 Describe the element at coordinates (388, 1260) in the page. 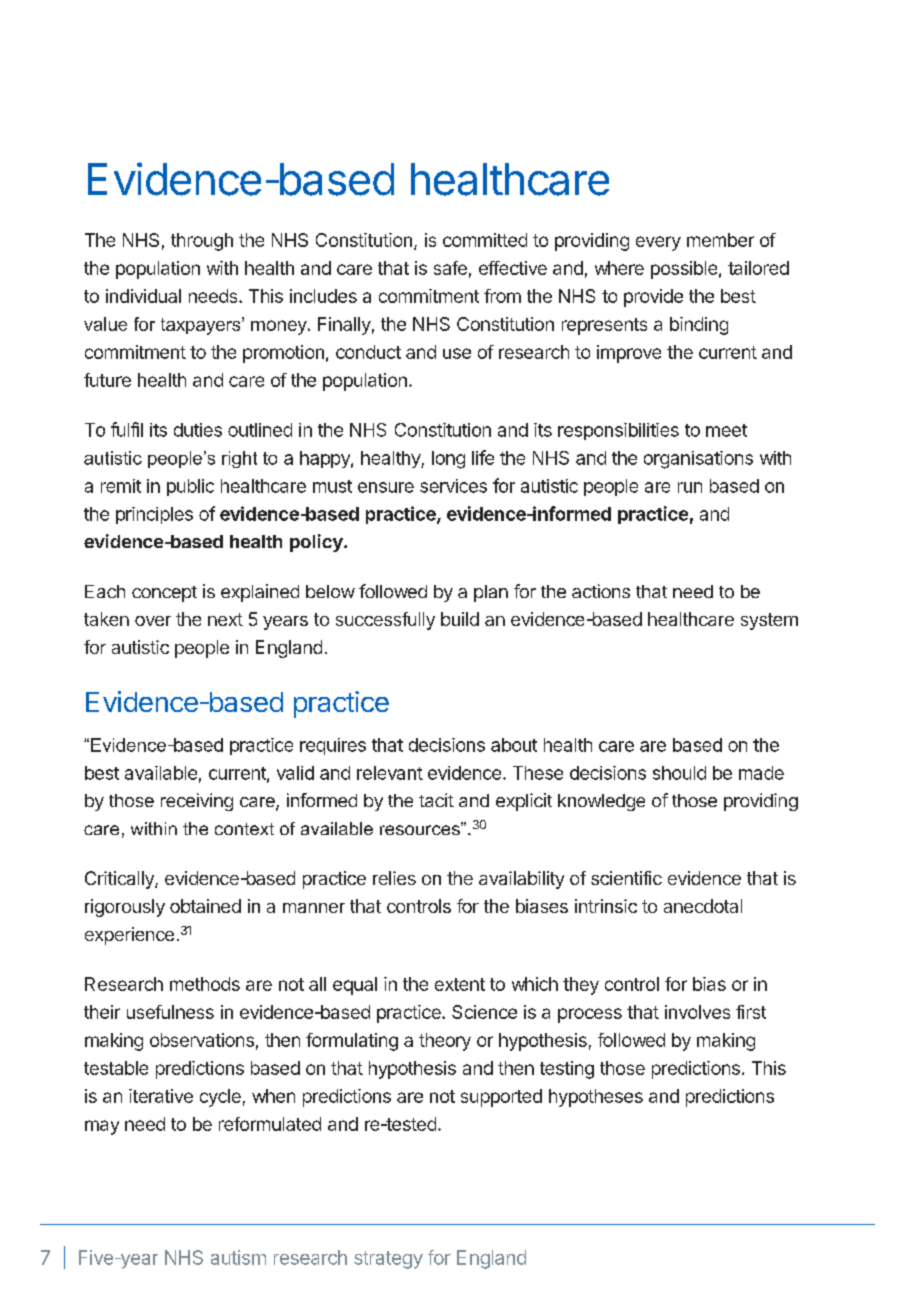

I see `strategy` at that location.
